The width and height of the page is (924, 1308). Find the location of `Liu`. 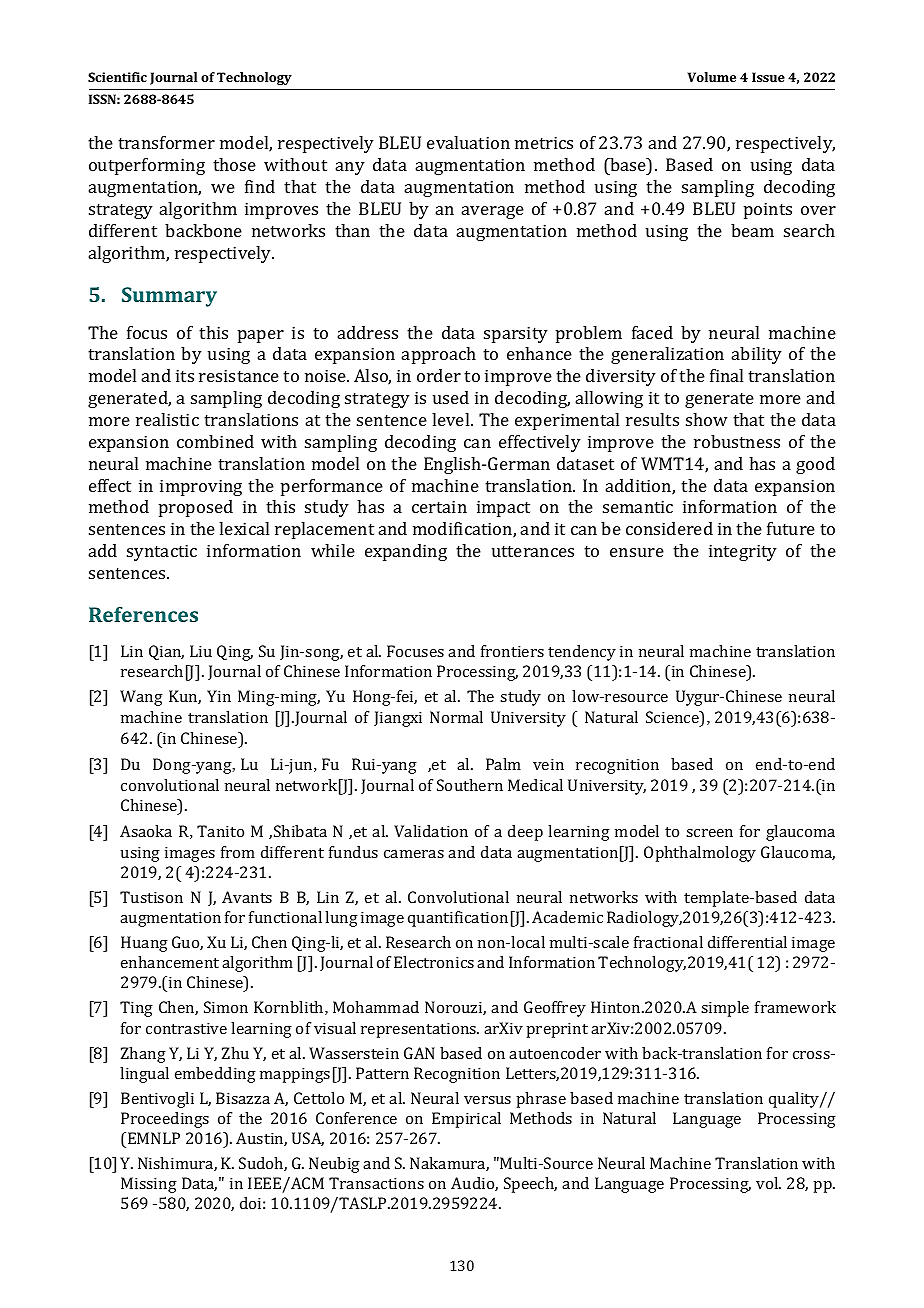

Liu is located at coordinates (201, 651).
